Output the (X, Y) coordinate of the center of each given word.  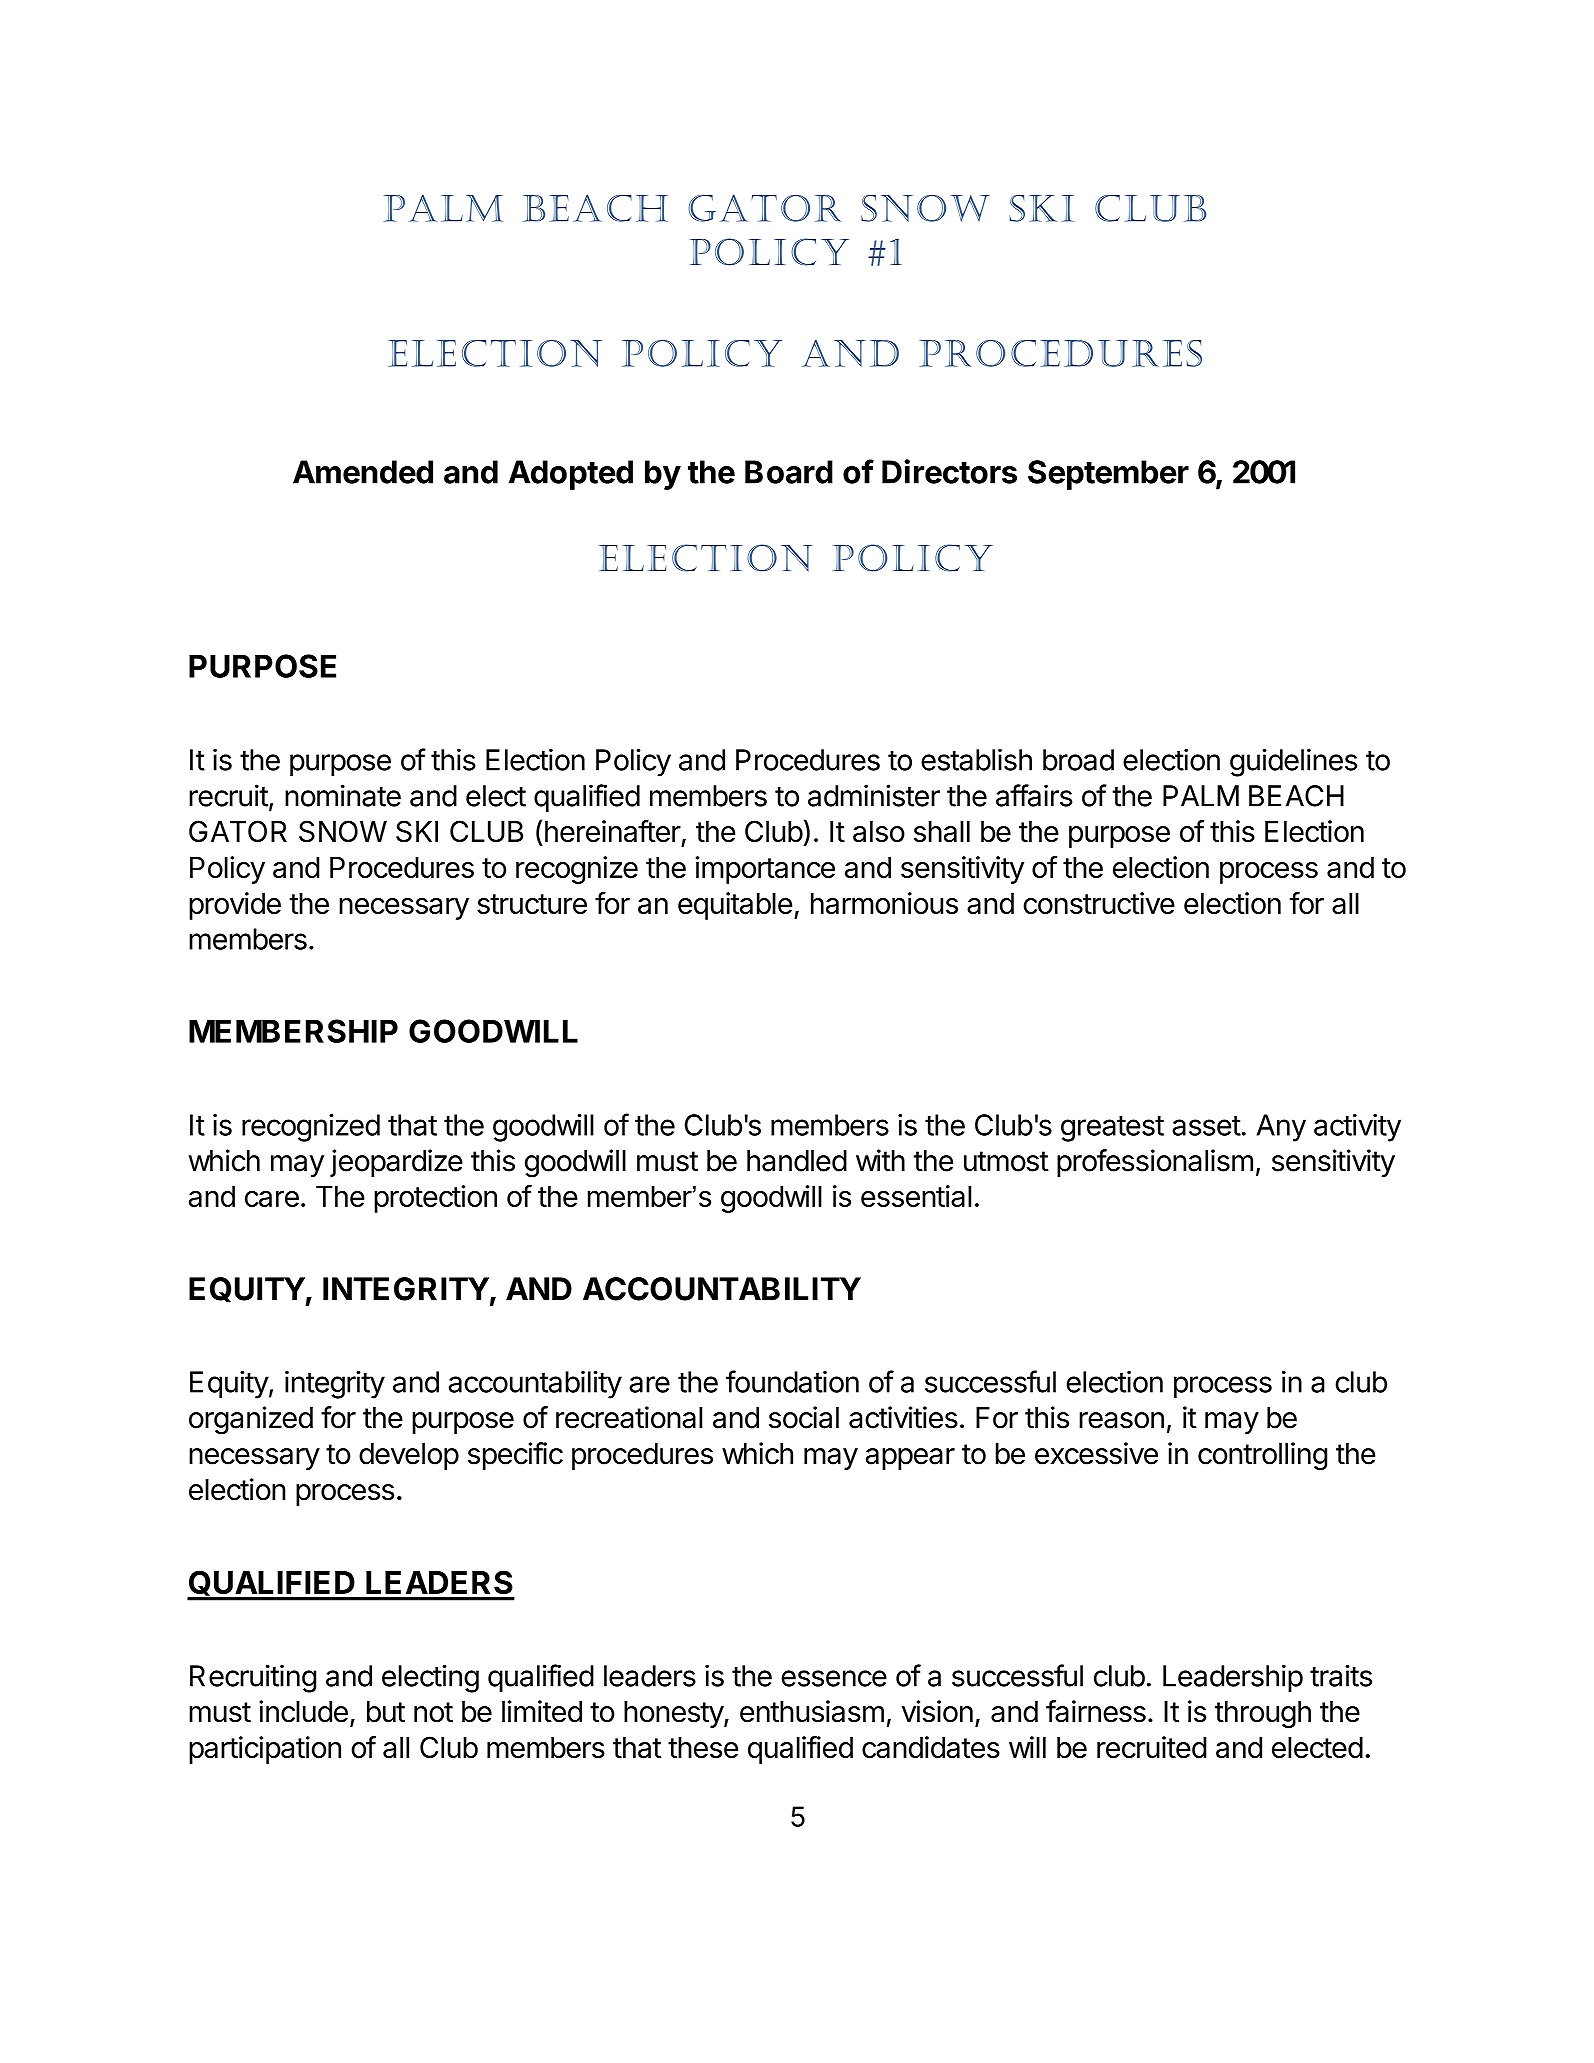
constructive (1099, 903)
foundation (792, 1381)
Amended (363, 472)
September (1108, 475)
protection (435, 1199)
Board (789, 472)
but (386, 1712)
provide (235, 906)
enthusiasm (812, 1711)
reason (1121, 1420)
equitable (735, 906)
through (1263, 1714)
